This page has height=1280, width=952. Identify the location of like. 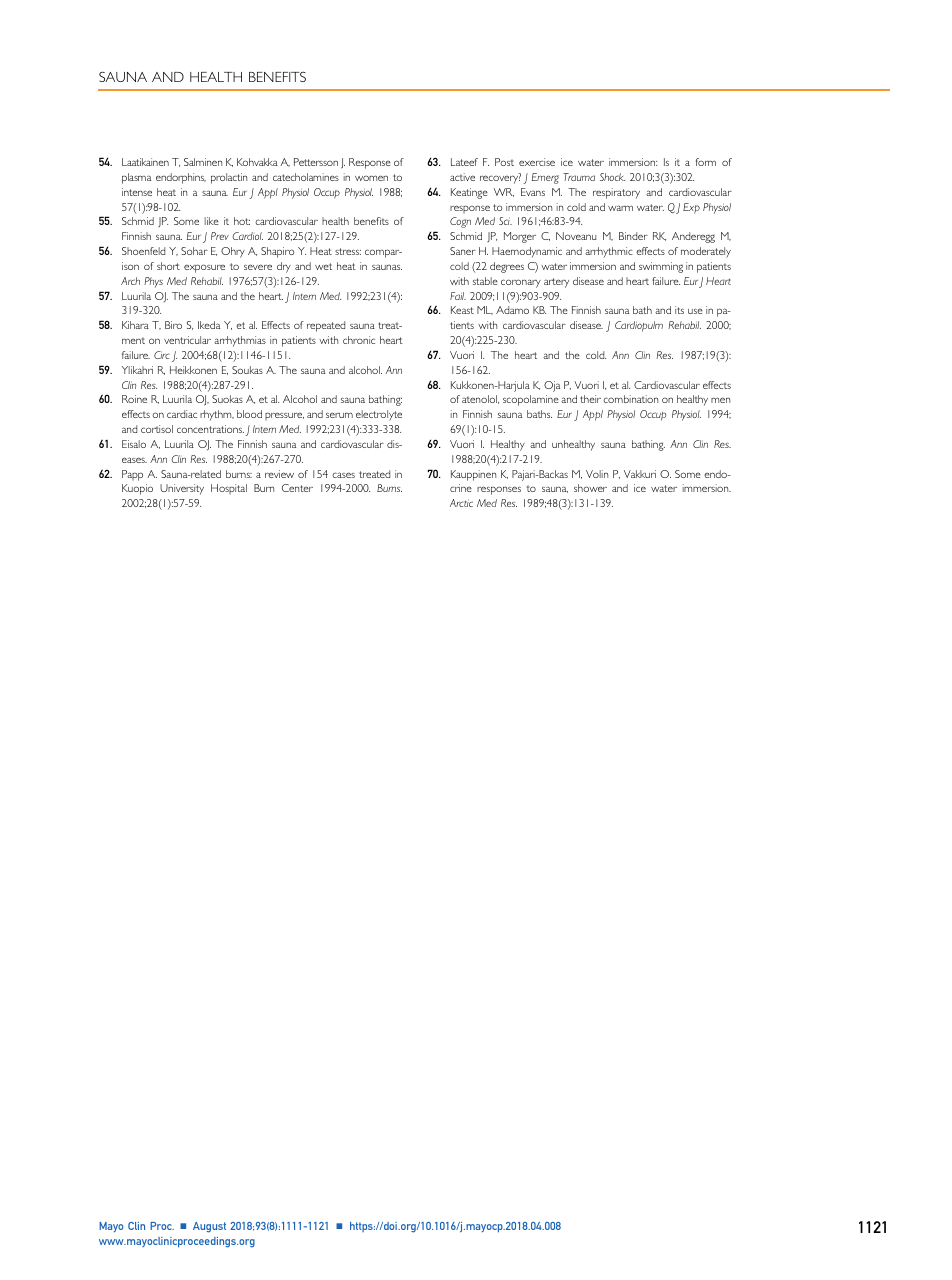
(212, 221).
